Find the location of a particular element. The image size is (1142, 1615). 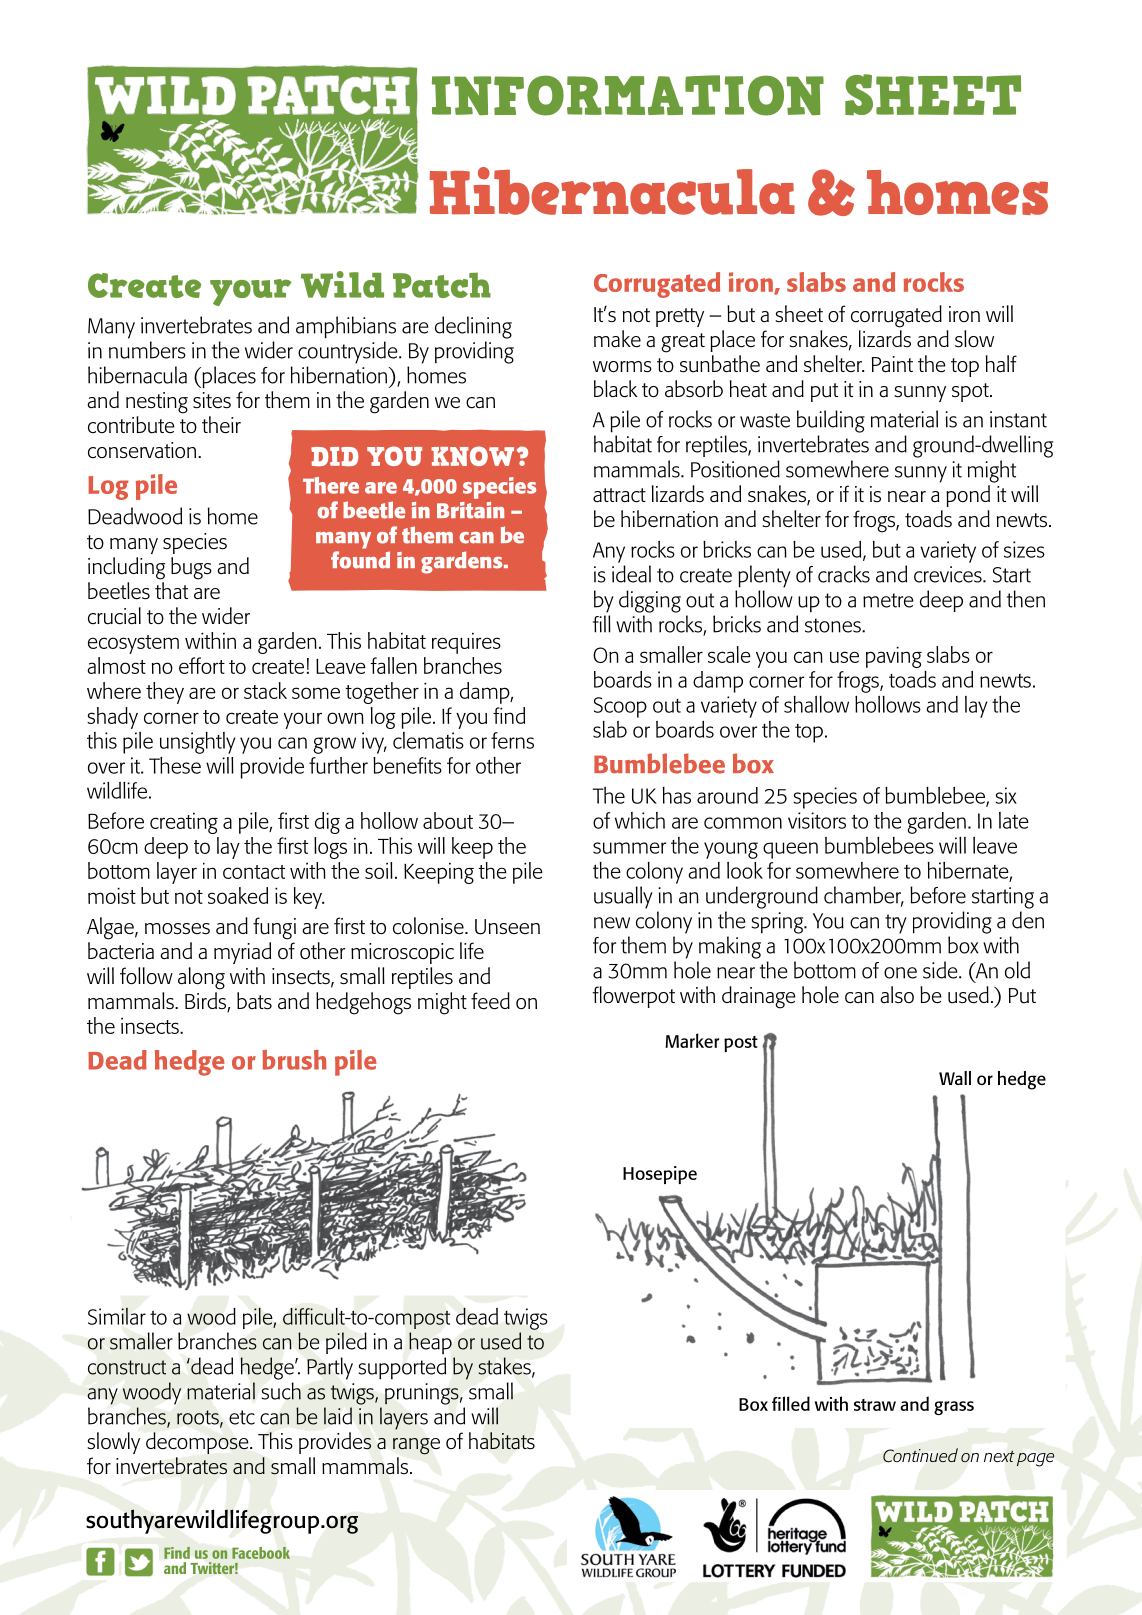

INFORMATION is located at coordinates (628, 95).
